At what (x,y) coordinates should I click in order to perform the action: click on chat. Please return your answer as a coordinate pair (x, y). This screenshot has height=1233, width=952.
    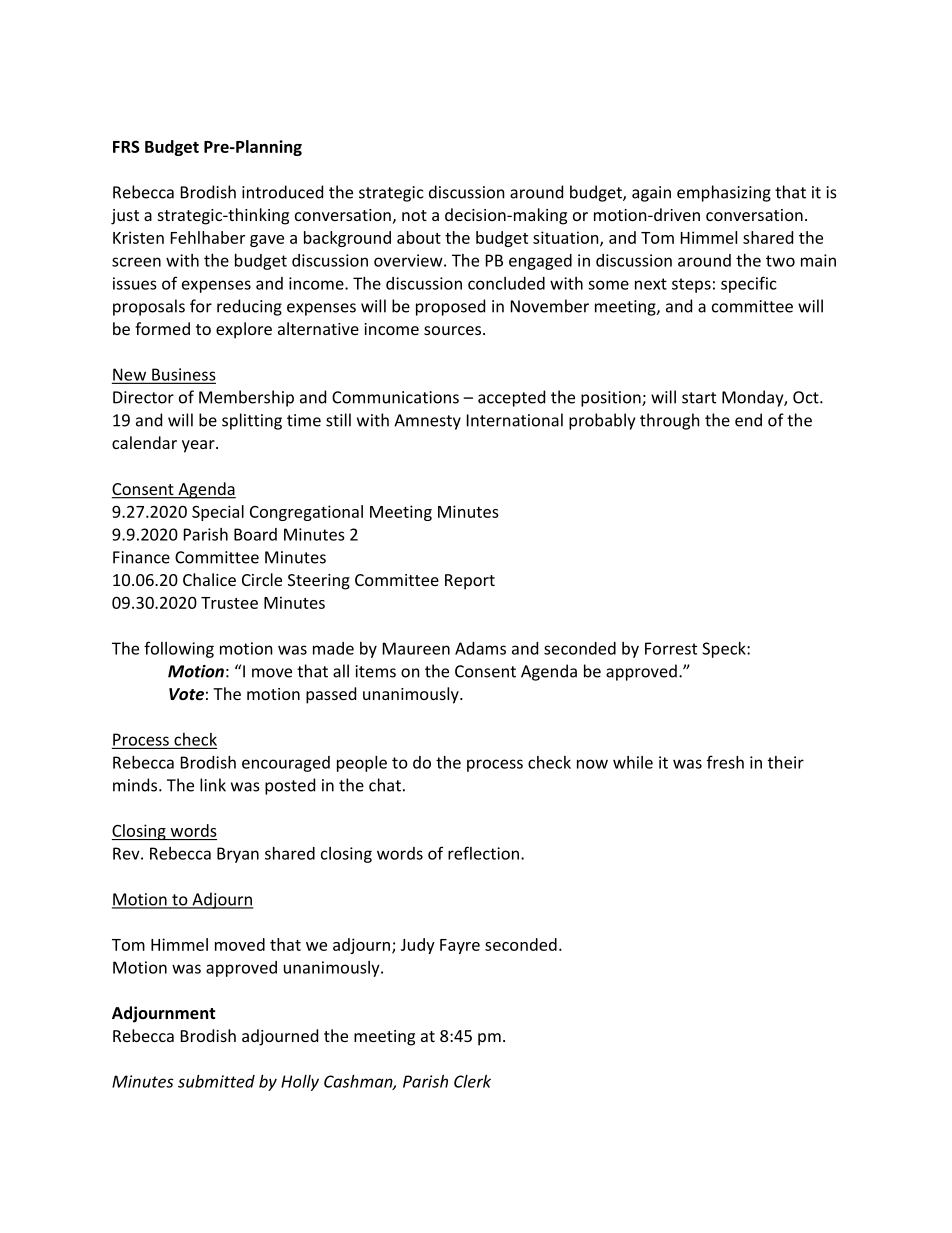
    Looking at the image, I should click on (385, 785).
